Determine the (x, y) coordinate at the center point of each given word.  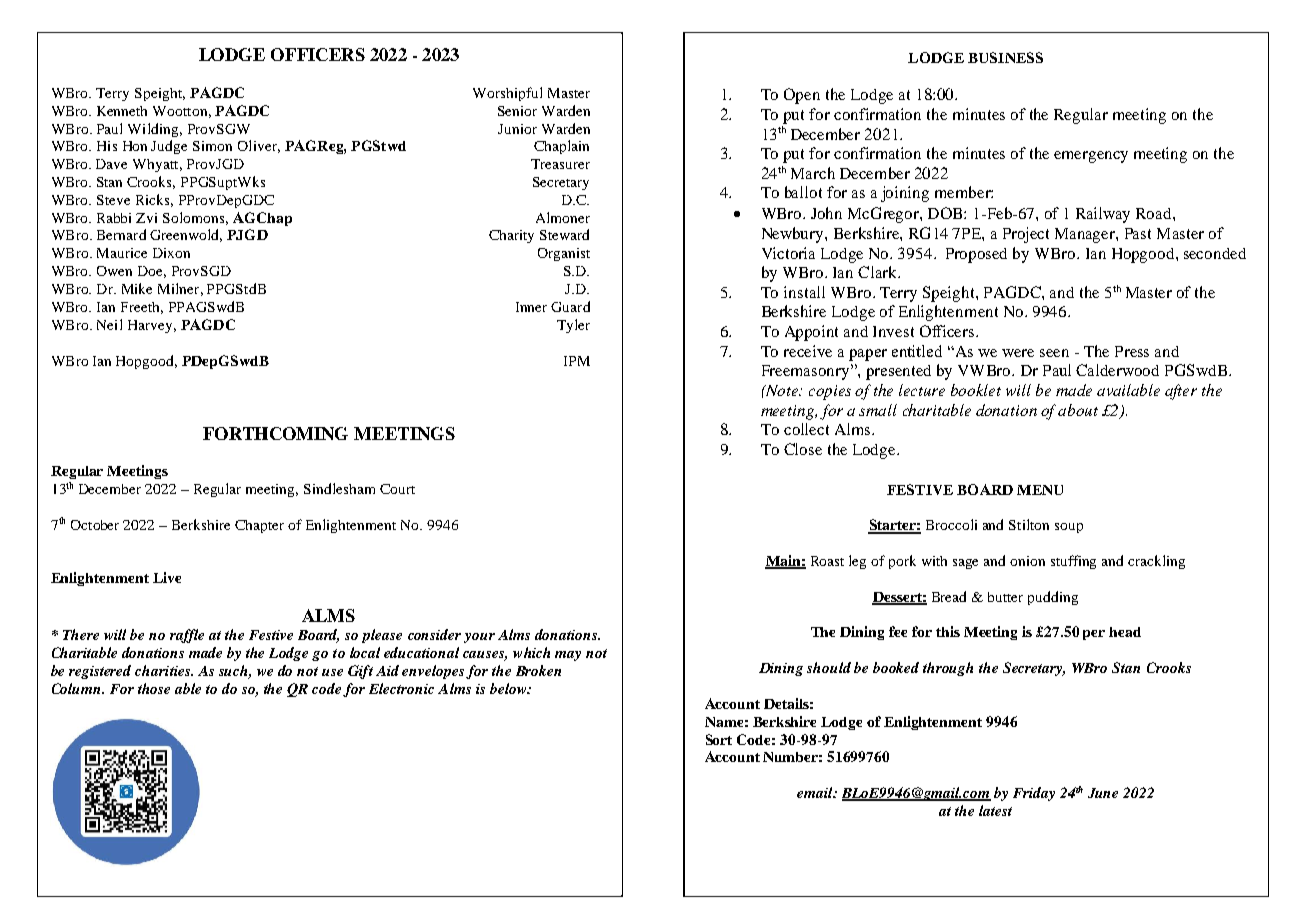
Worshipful (507, 94)
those (154, 688)
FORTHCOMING (275, 433)
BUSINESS (1005, 57)
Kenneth (122, 111)
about (1078, 410)
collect (806, 429)
